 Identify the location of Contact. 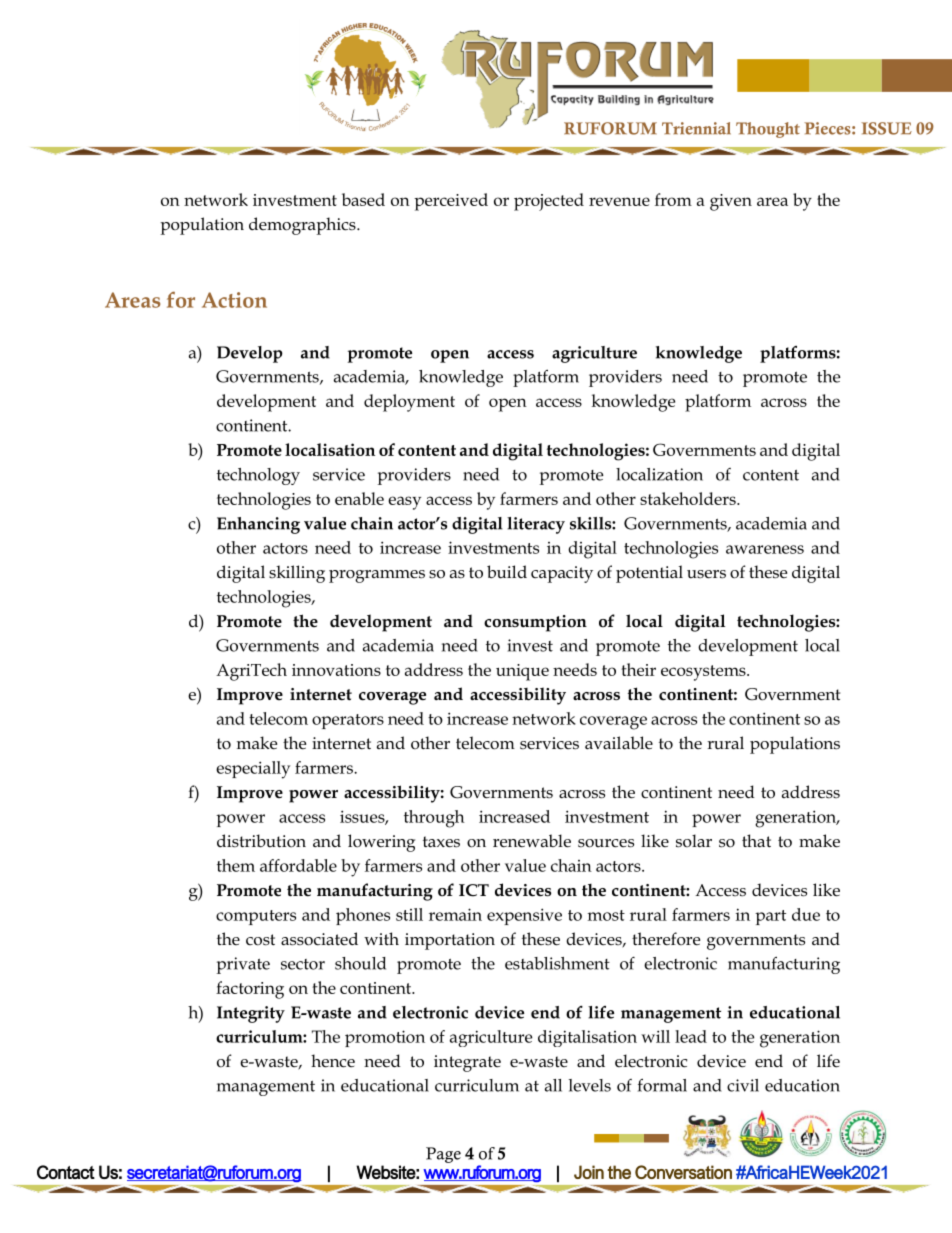
(66, 1172).
